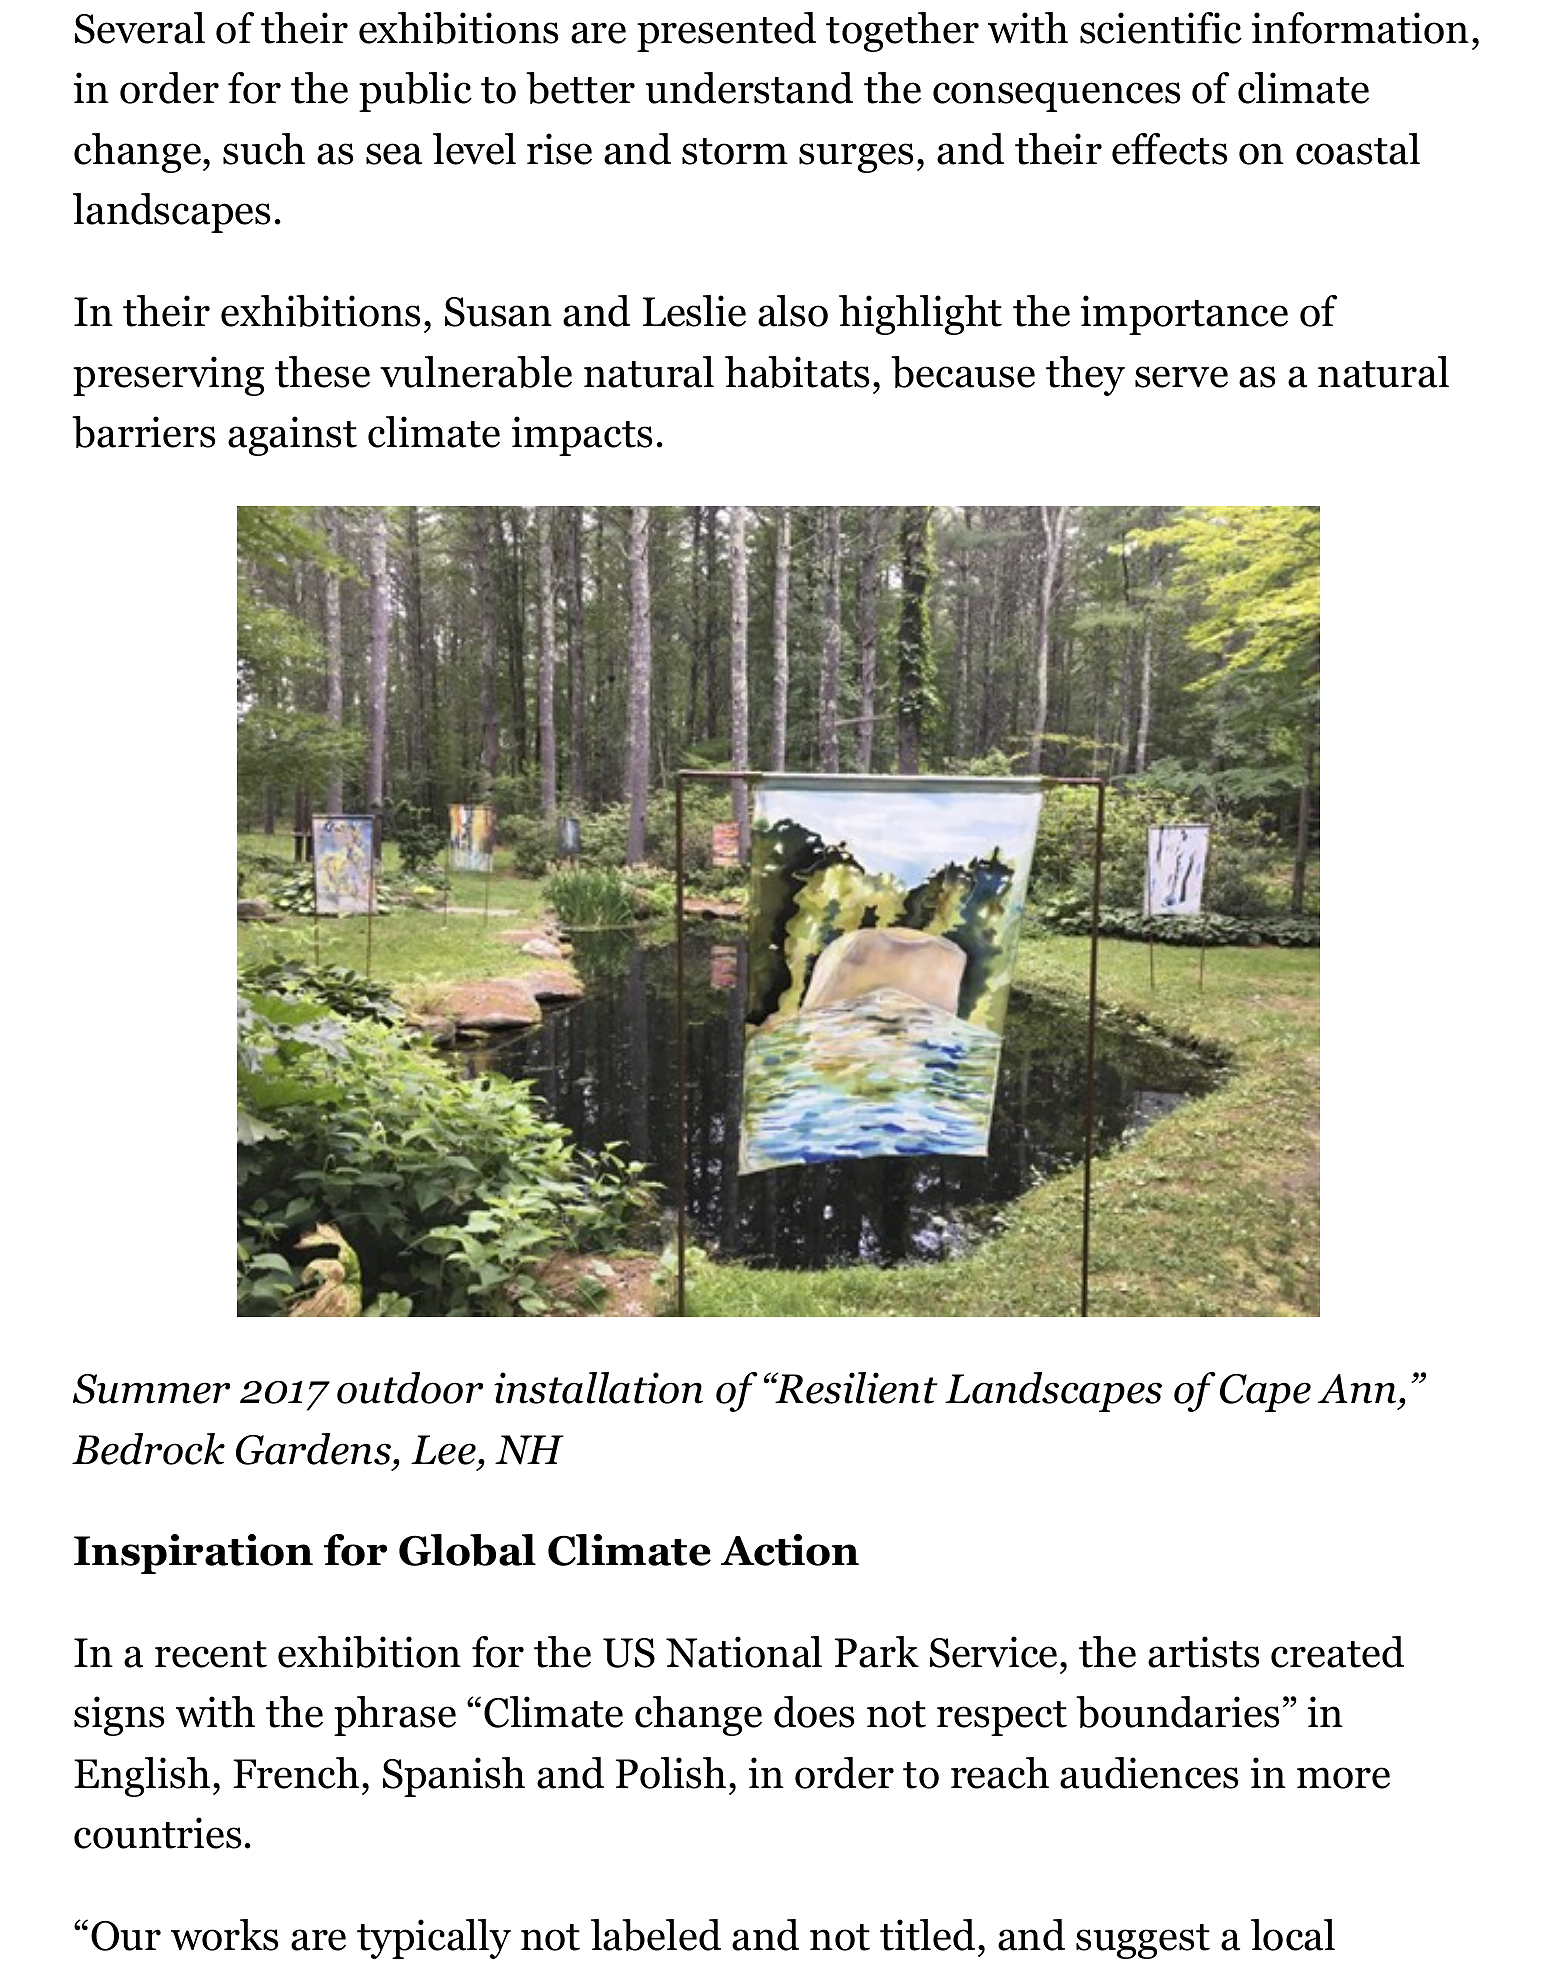 The height and width of the screenshot is (1983, 1557). What do you see at coordinates (582, 436) in the screenshot?
I see `impacts` at bounding box center [582, 436].
